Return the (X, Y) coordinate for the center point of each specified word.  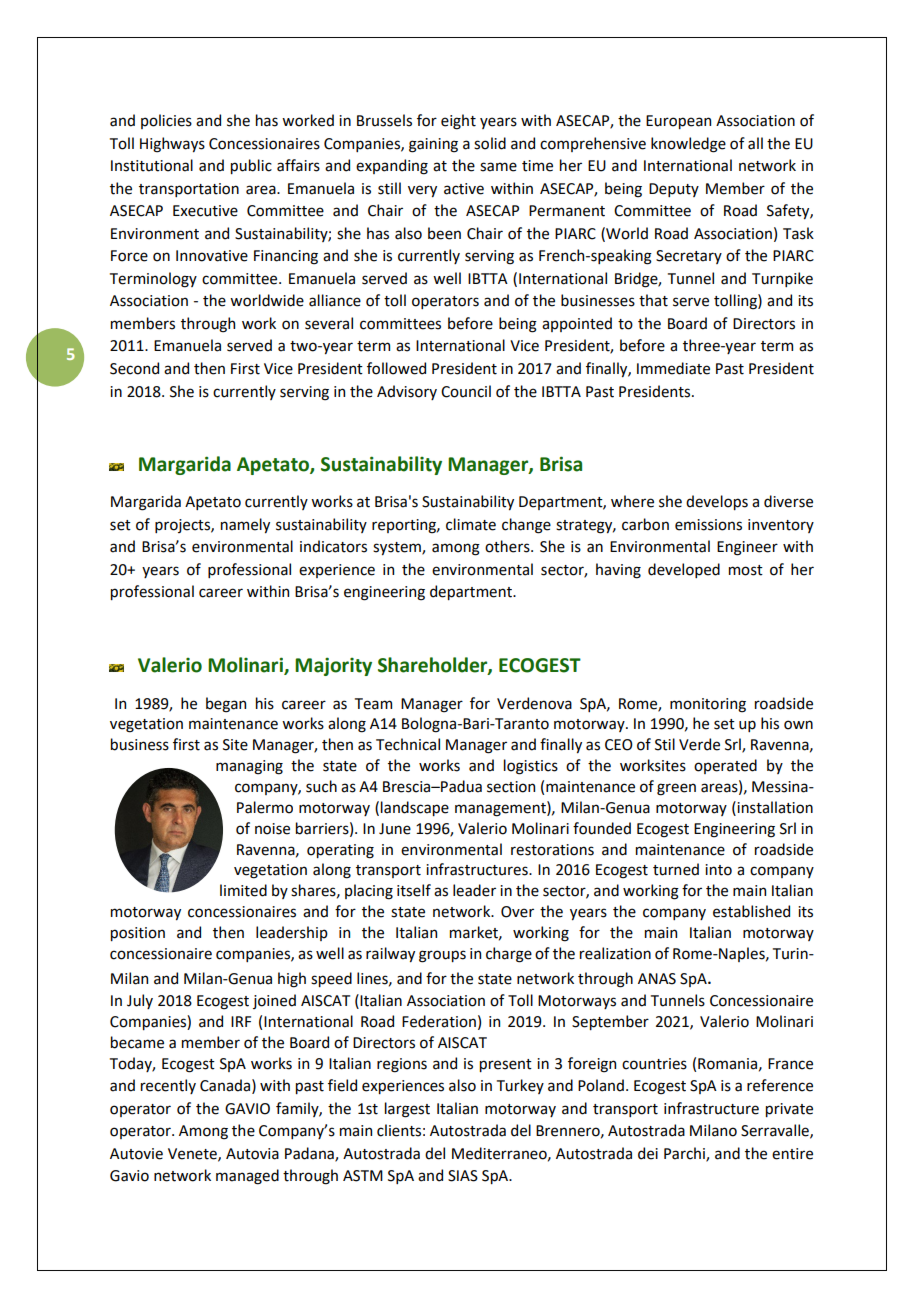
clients (399, 1130)
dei (648, 1153)
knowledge (688, 145)
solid (490, 143)
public (251, 166)
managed (247, 1177)
